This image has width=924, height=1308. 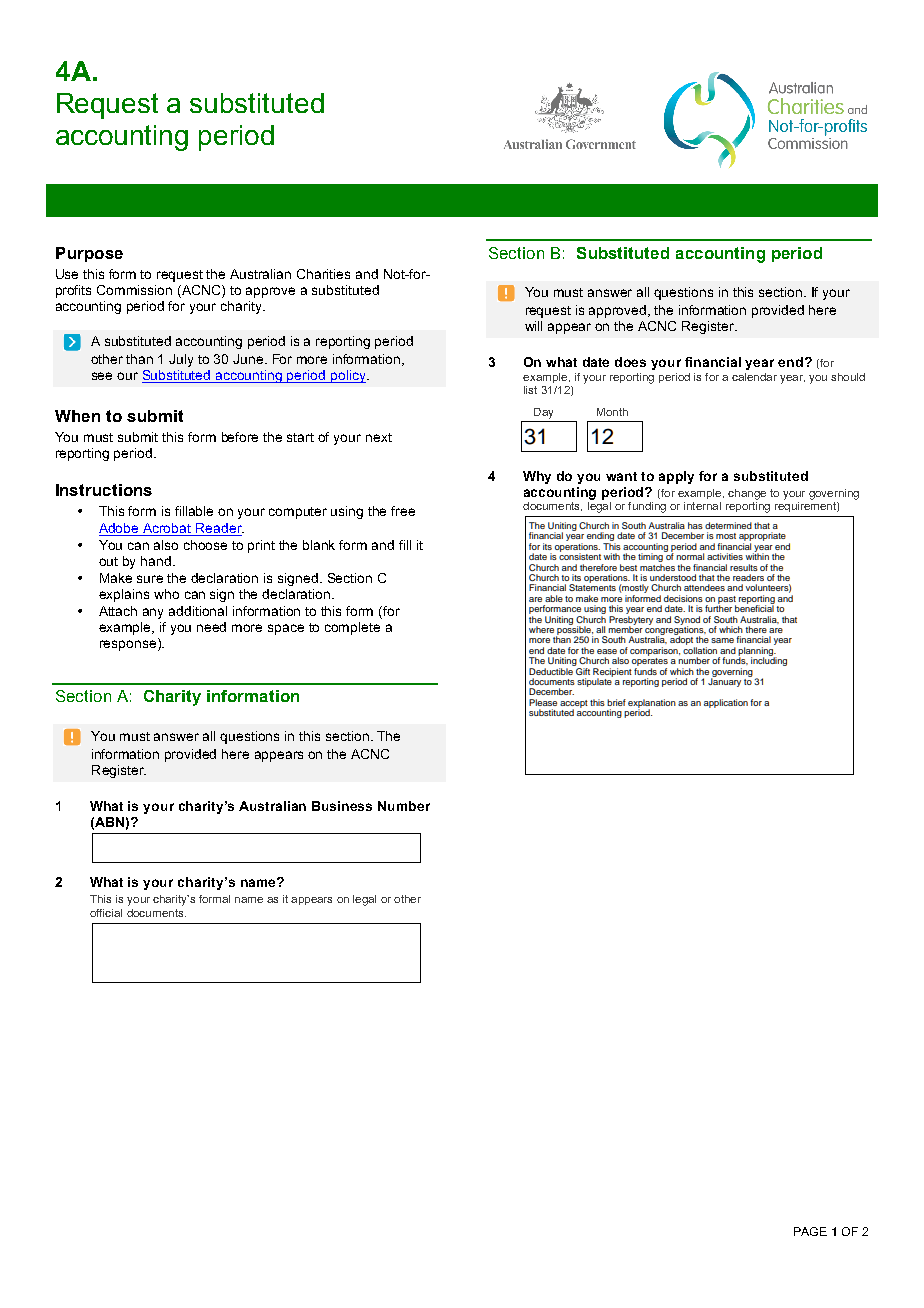 I want to click on Instructions, so click(x=104, y=490).
